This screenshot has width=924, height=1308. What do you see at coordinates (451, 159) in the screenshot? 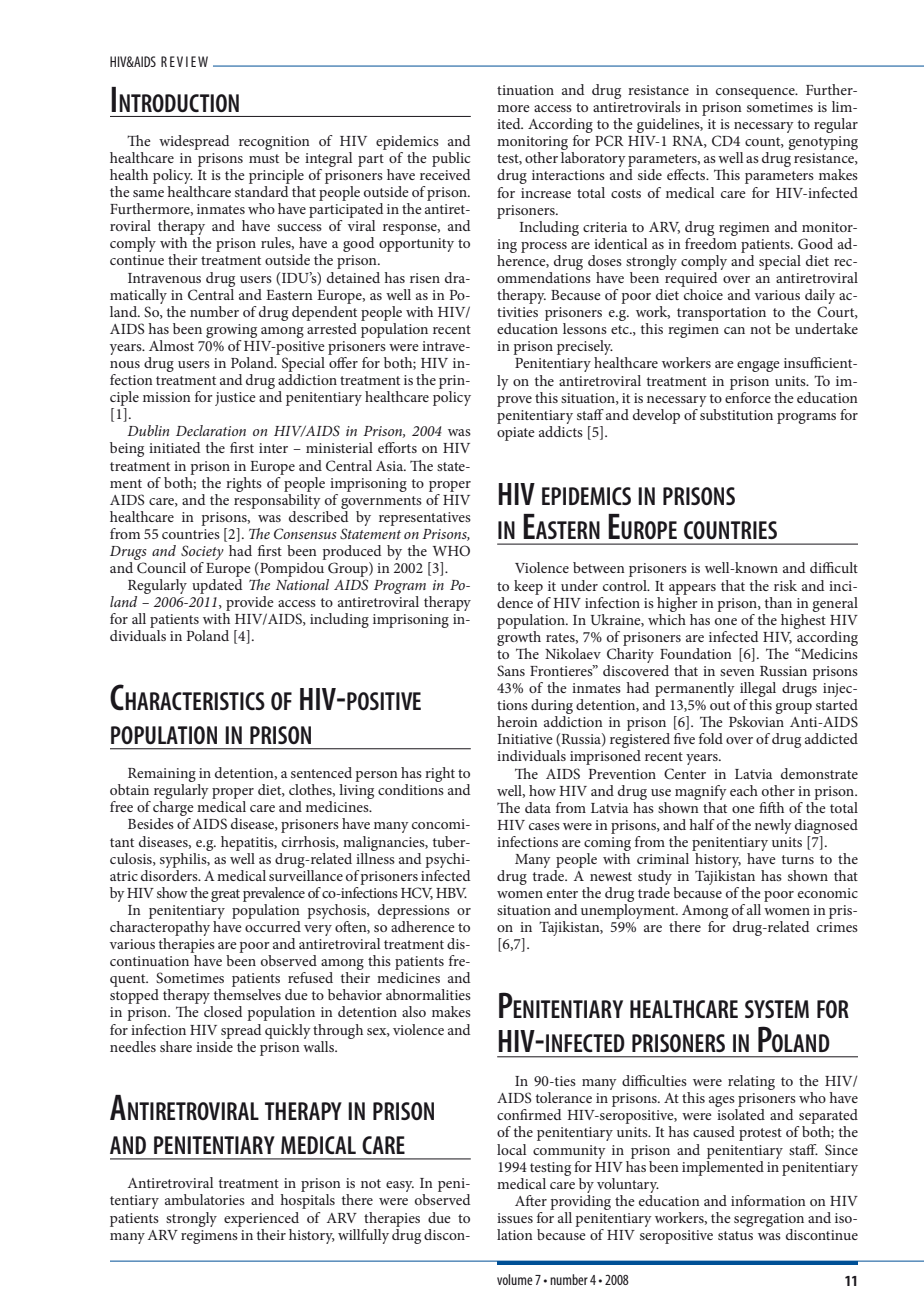
I see `public` at bounding box center [451, 159].
